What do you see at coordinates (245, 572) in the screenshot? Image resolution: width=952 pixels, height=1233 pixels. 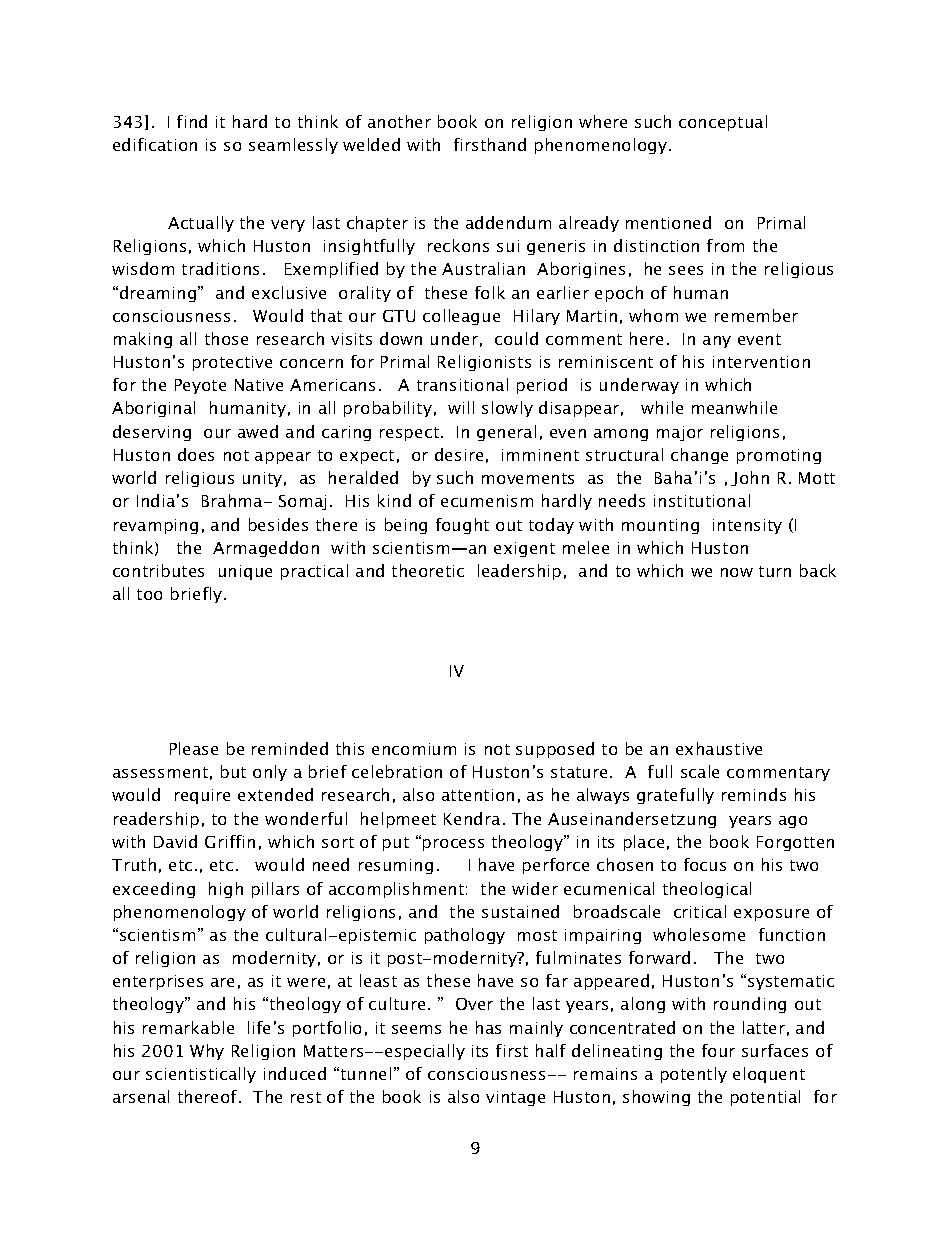 I see `unique` at bounding box center [245, 572].
